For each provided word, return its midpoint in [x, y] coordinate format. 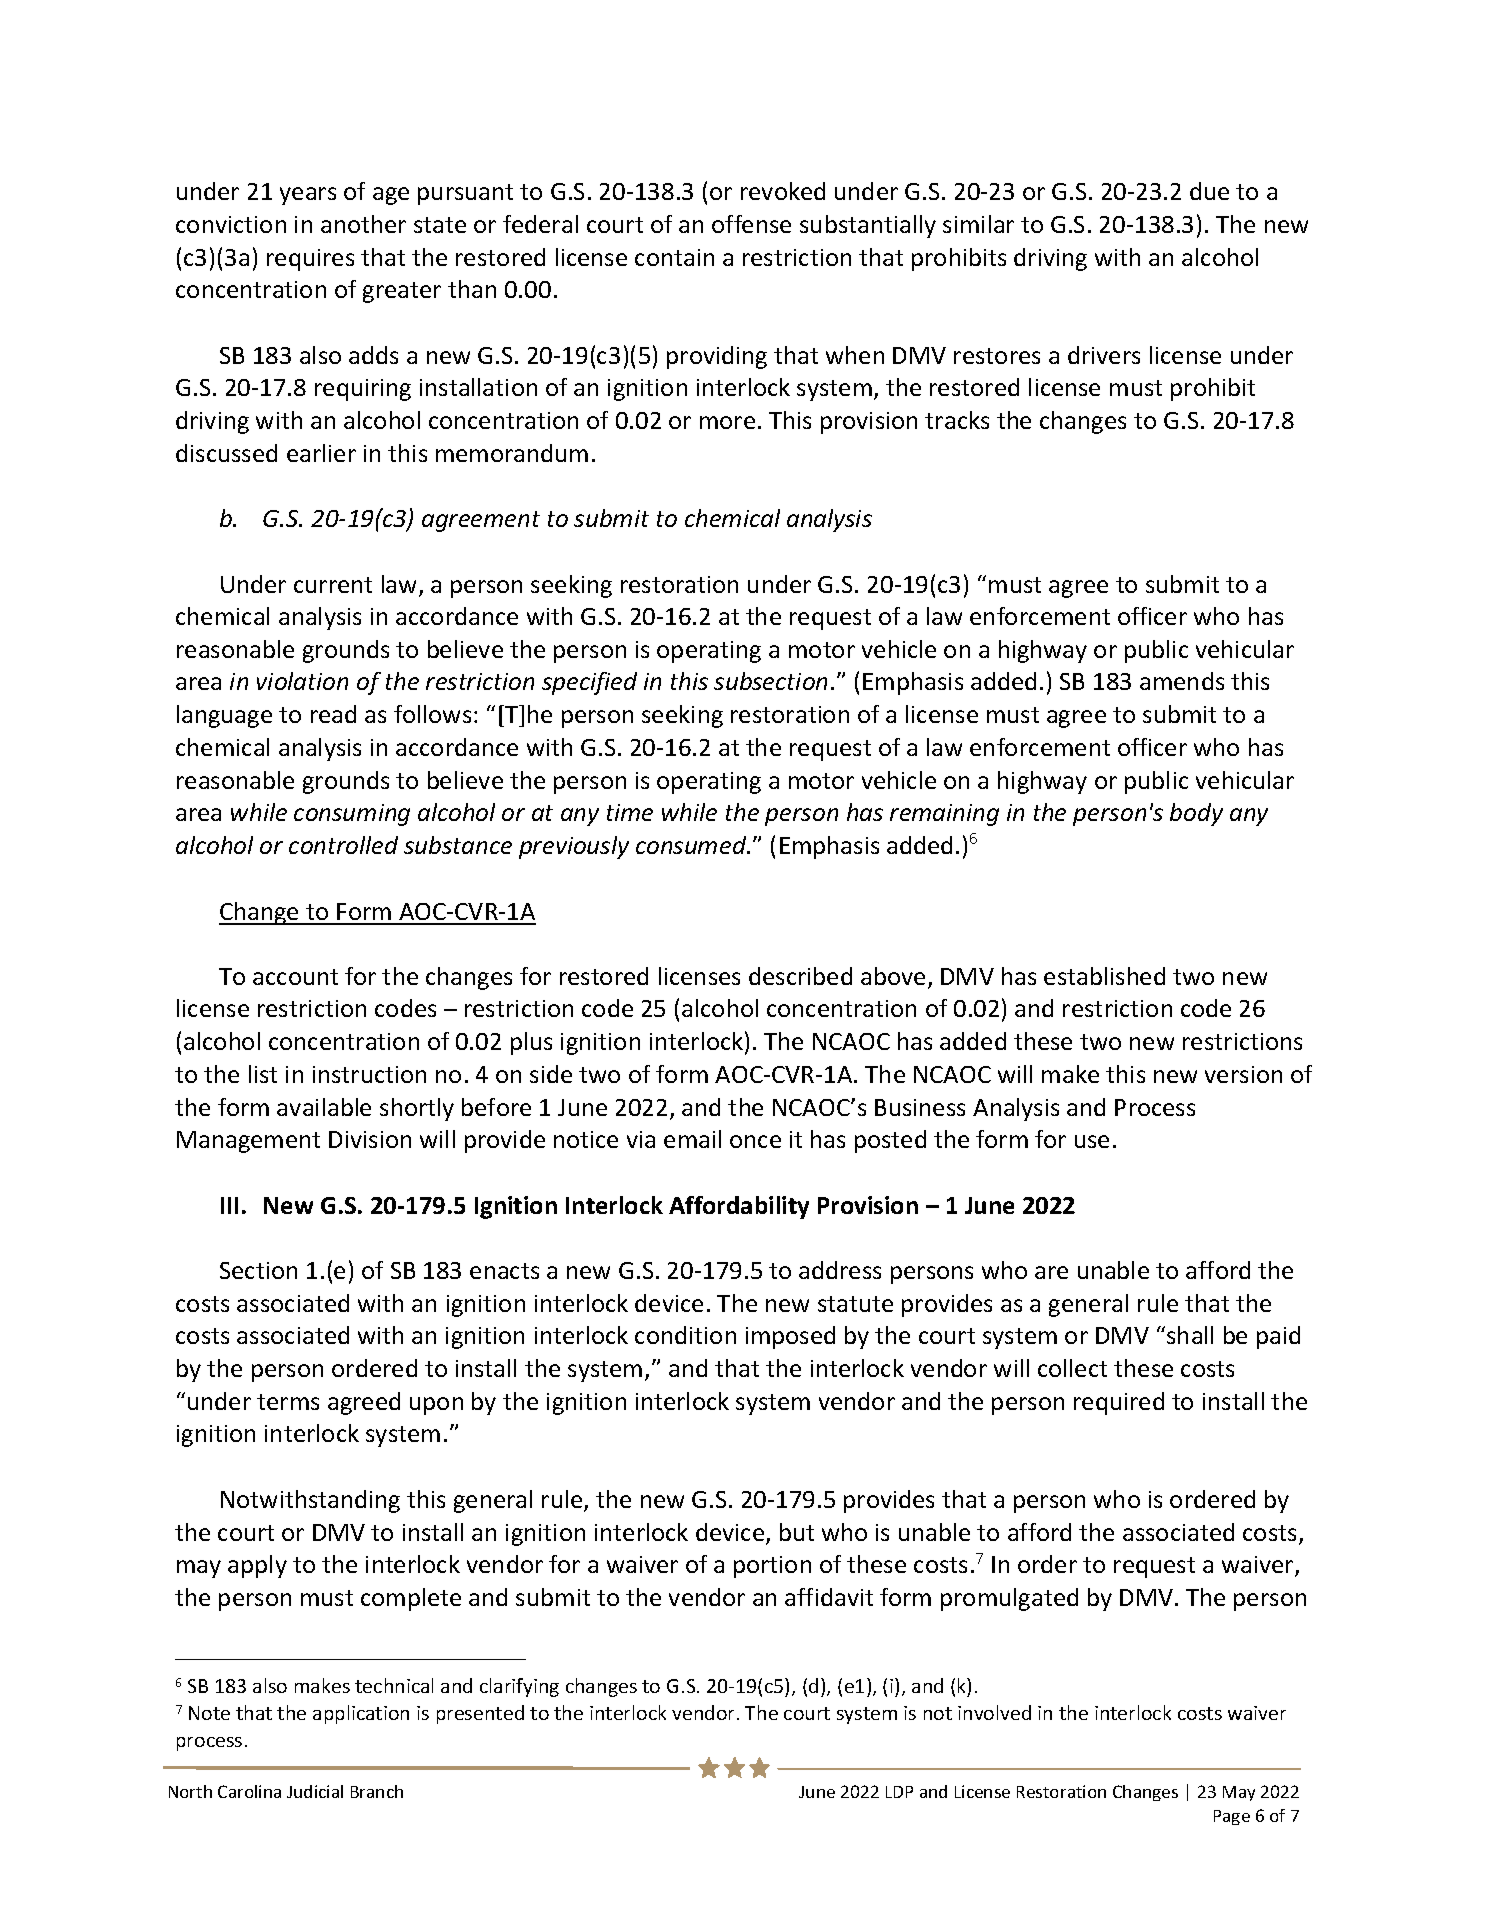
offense [751, 224]
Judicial [315, 1791]
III [229, 1205]
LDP [899, 1792]
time [630, 812]
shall [1190, 1335]
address [840, 1270]
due [1209, 191]
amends [1182, 681]
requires [310, 260]
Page [1232, 1817]
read [333, 714]
